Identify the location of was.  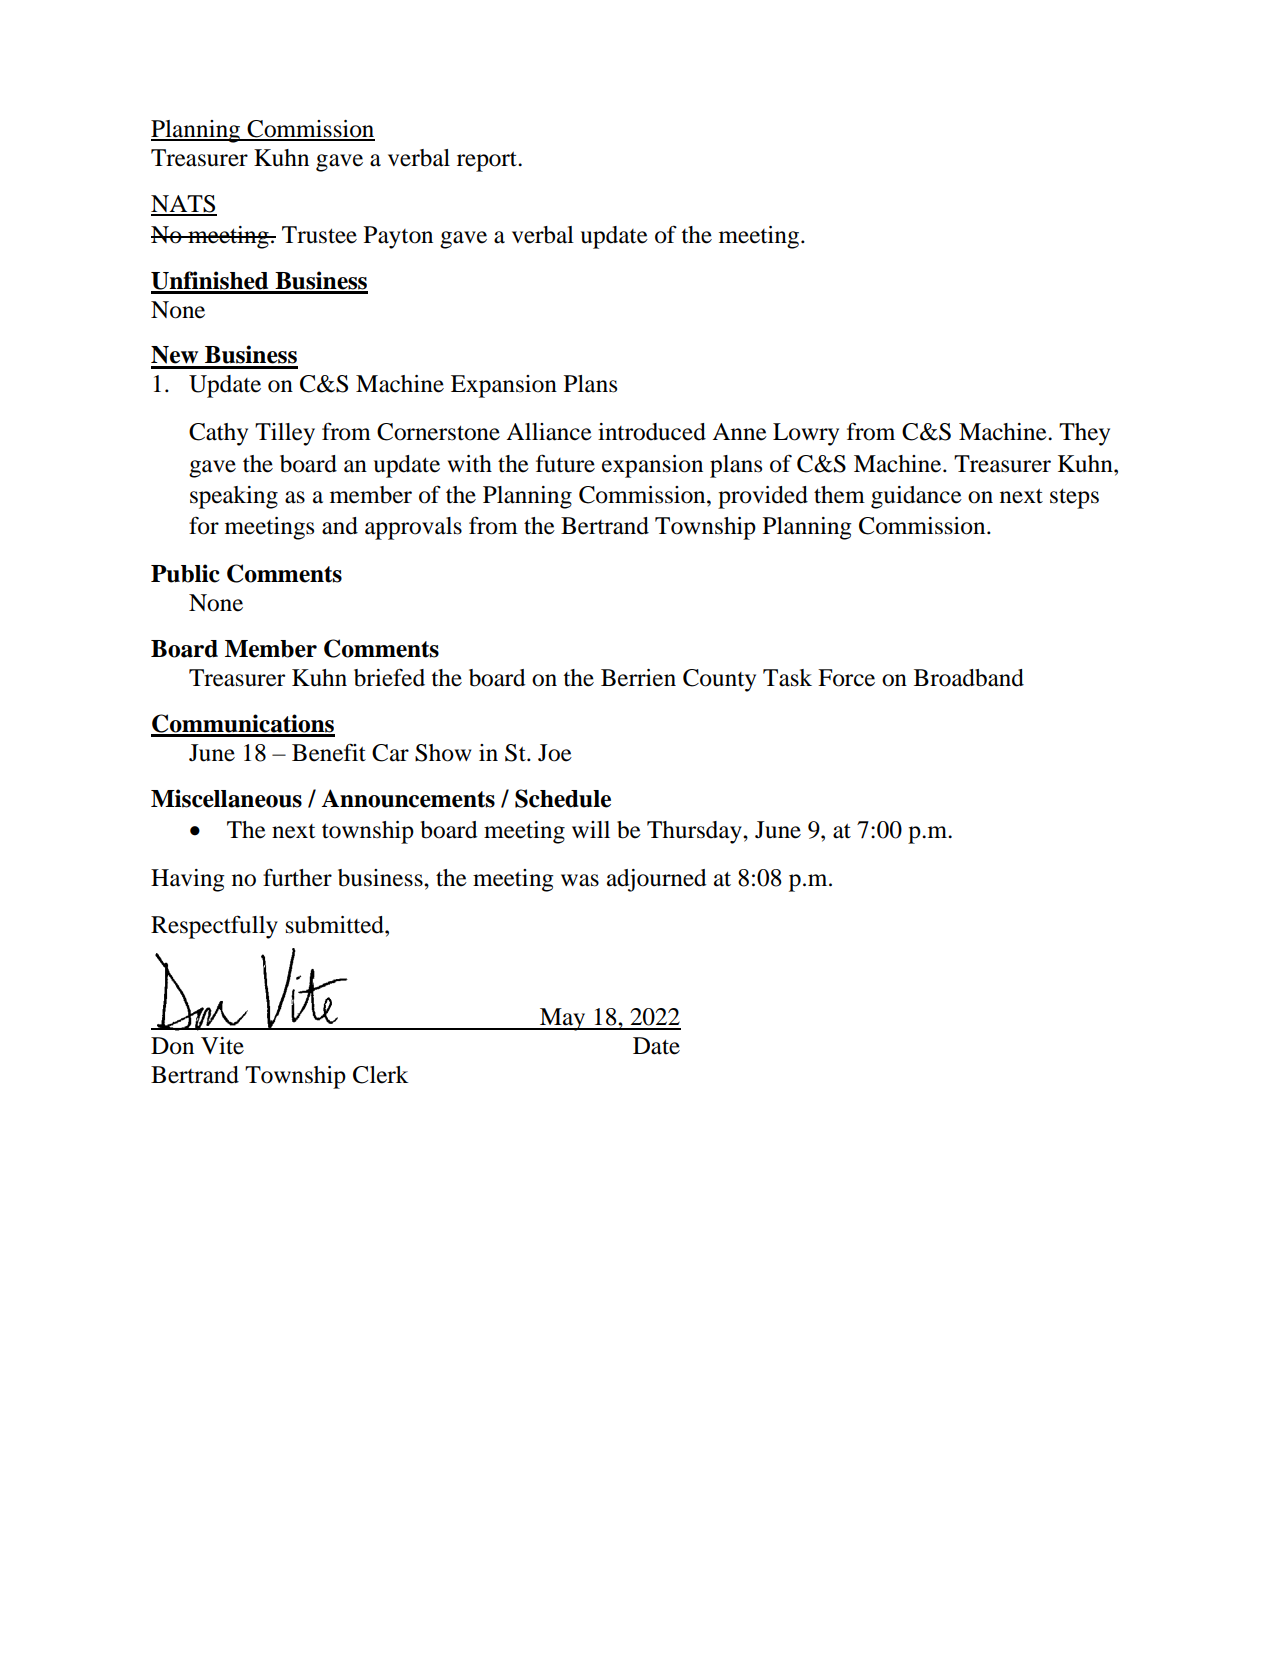
(580, 880).
